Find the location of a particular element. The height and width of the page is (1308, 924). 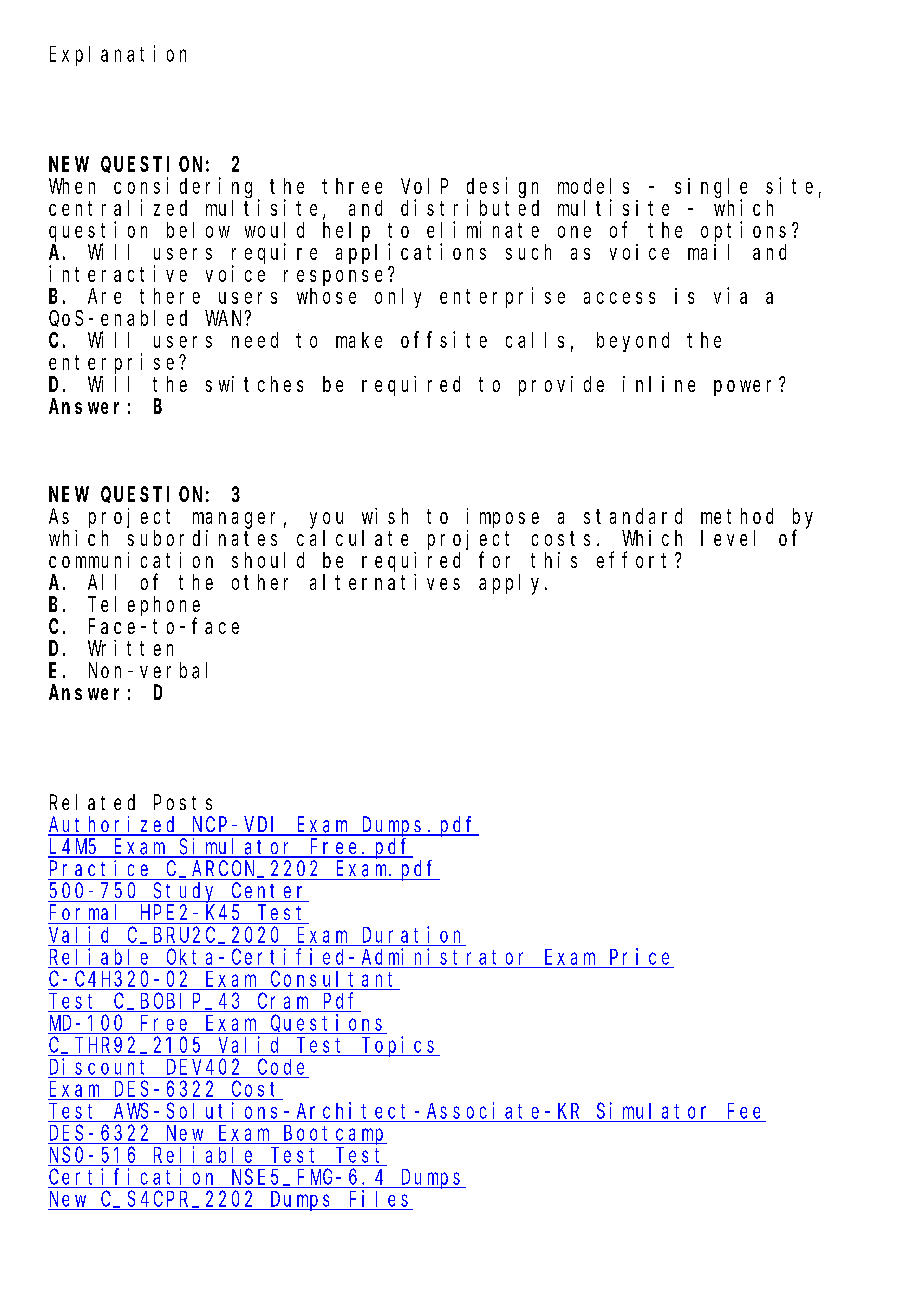

Price is located at coordinates (639, 956).
